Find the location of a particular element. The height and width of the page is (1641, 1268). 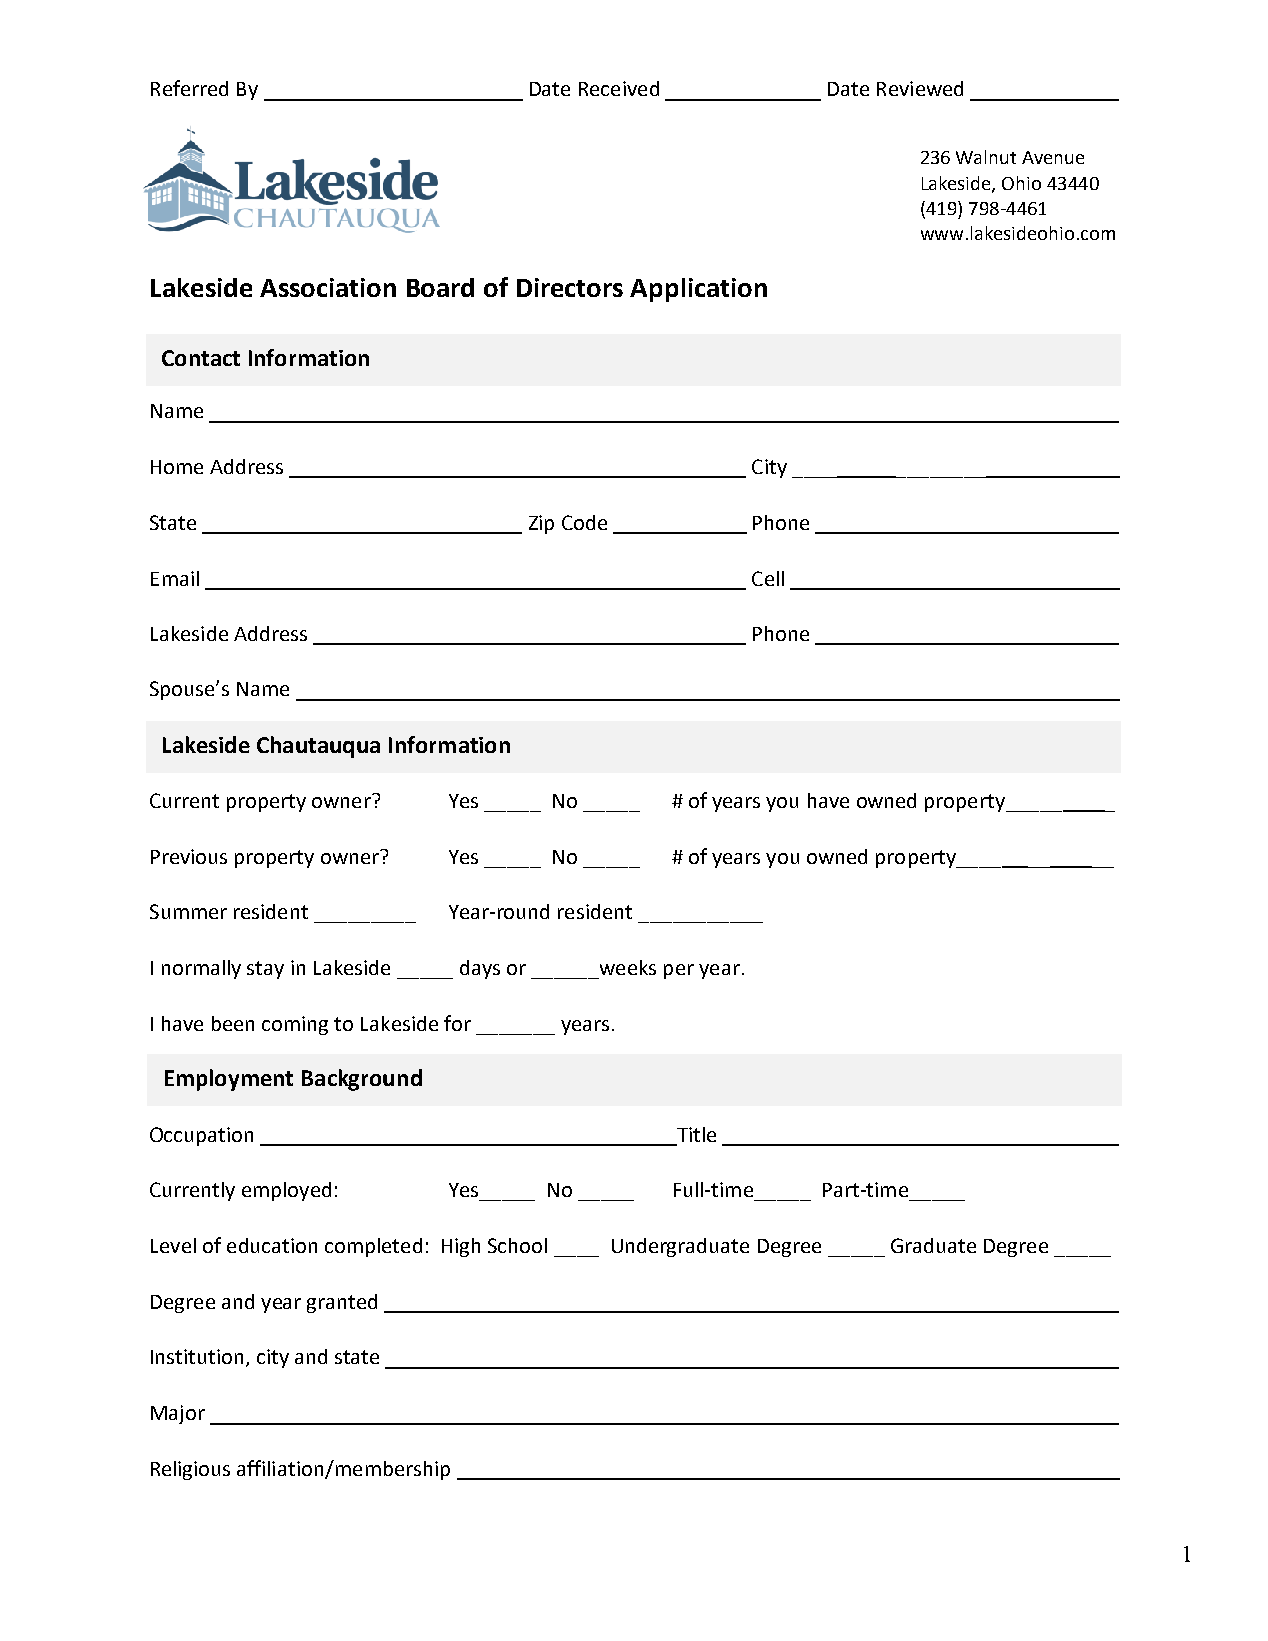

Cell is located at coordinates (768, 578).
